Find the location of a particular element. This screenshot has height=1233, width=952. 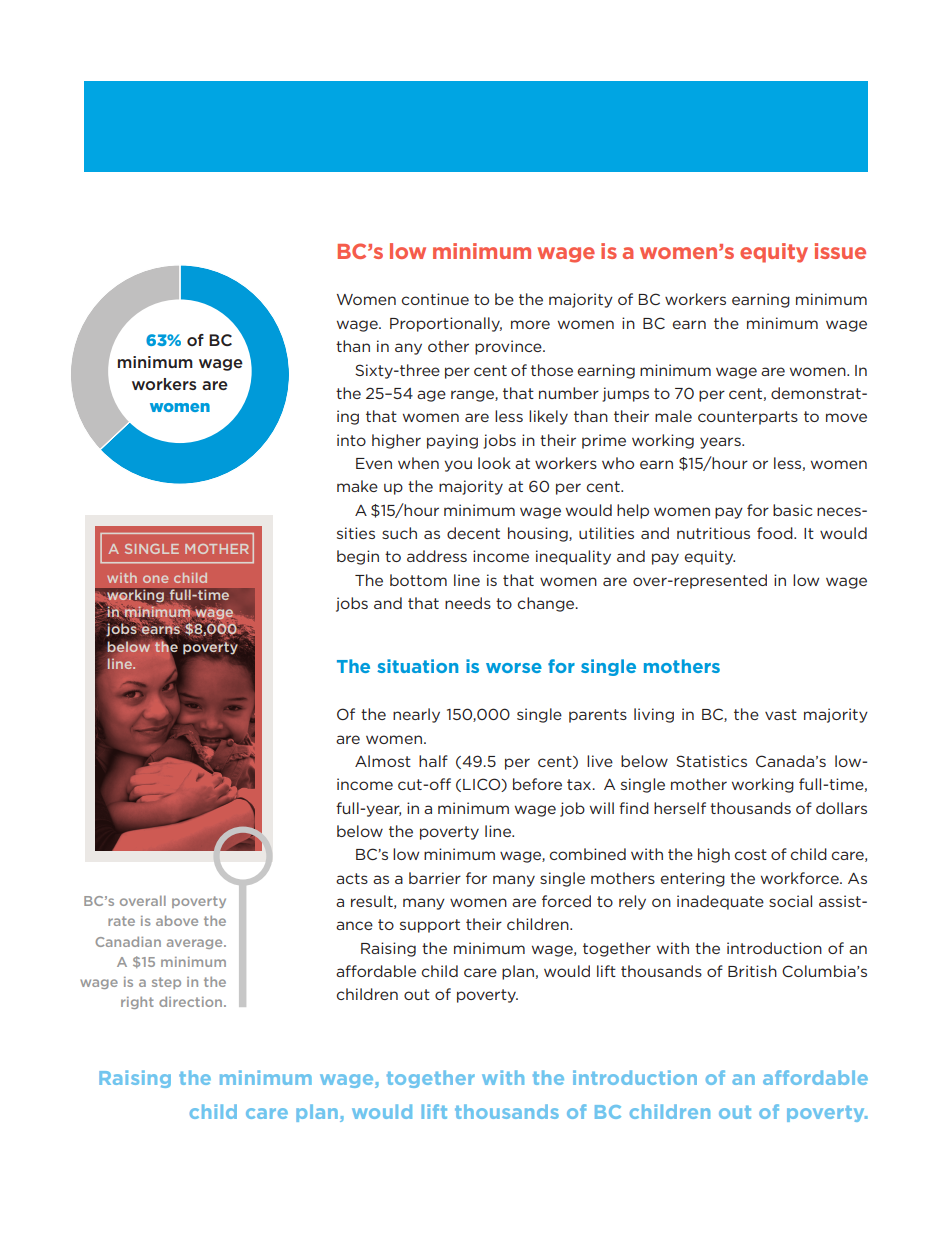

into is located at coordinates (351, 440).
